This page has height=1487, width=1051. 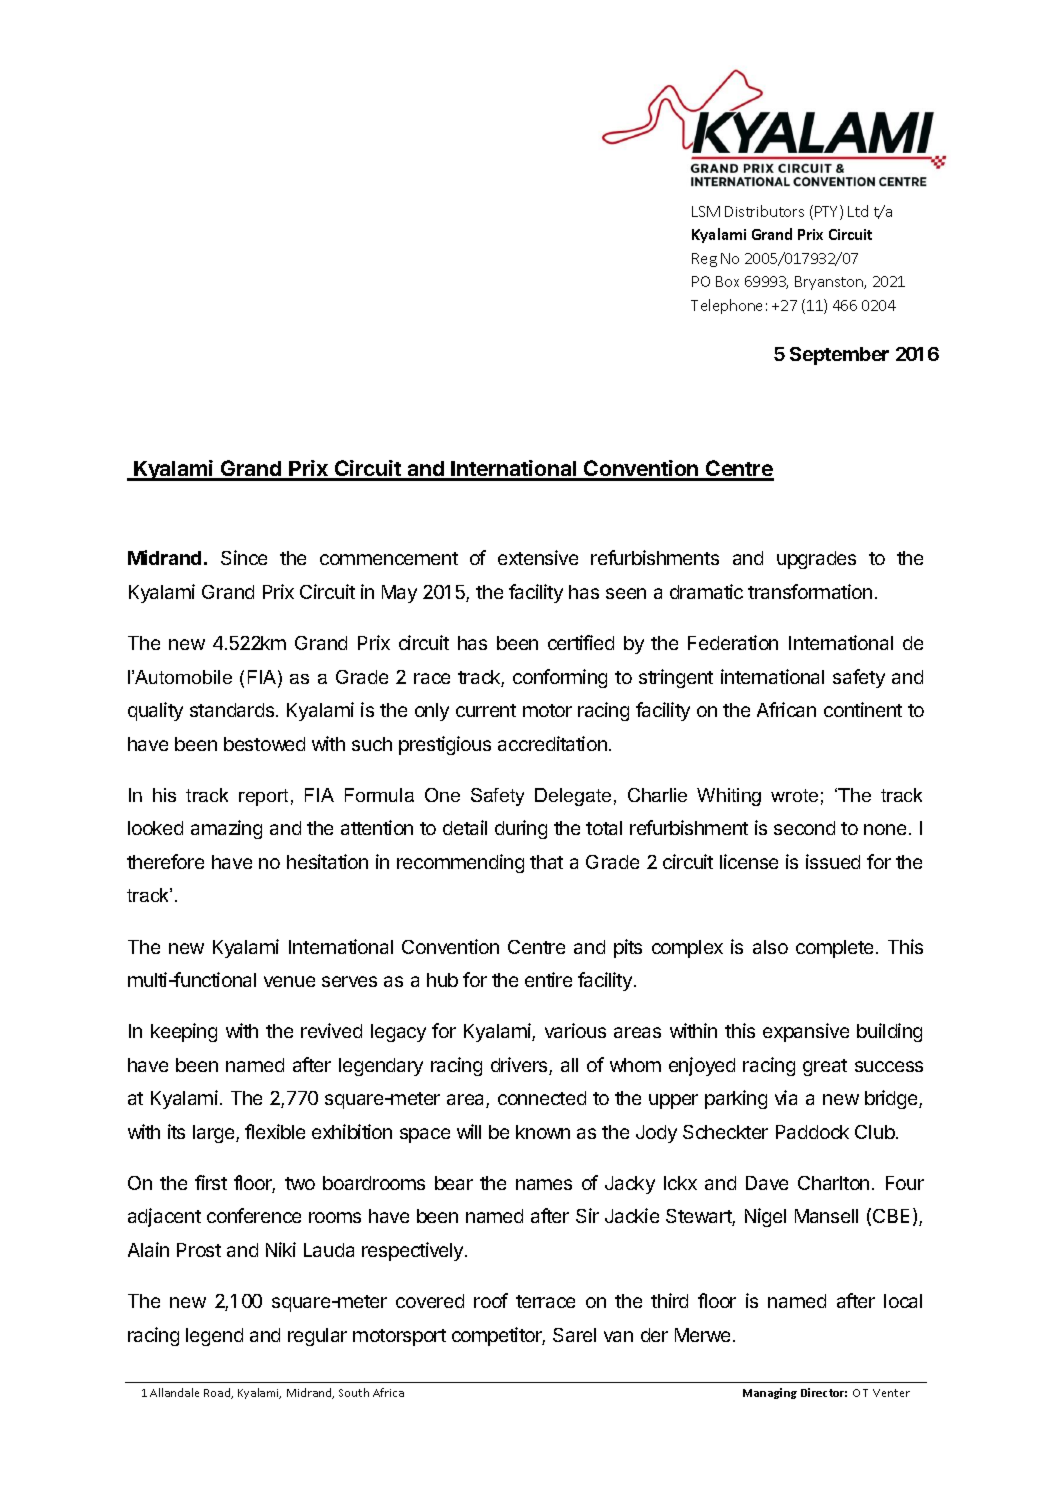 I want to click on therefore, so click(x=165, y=861).
